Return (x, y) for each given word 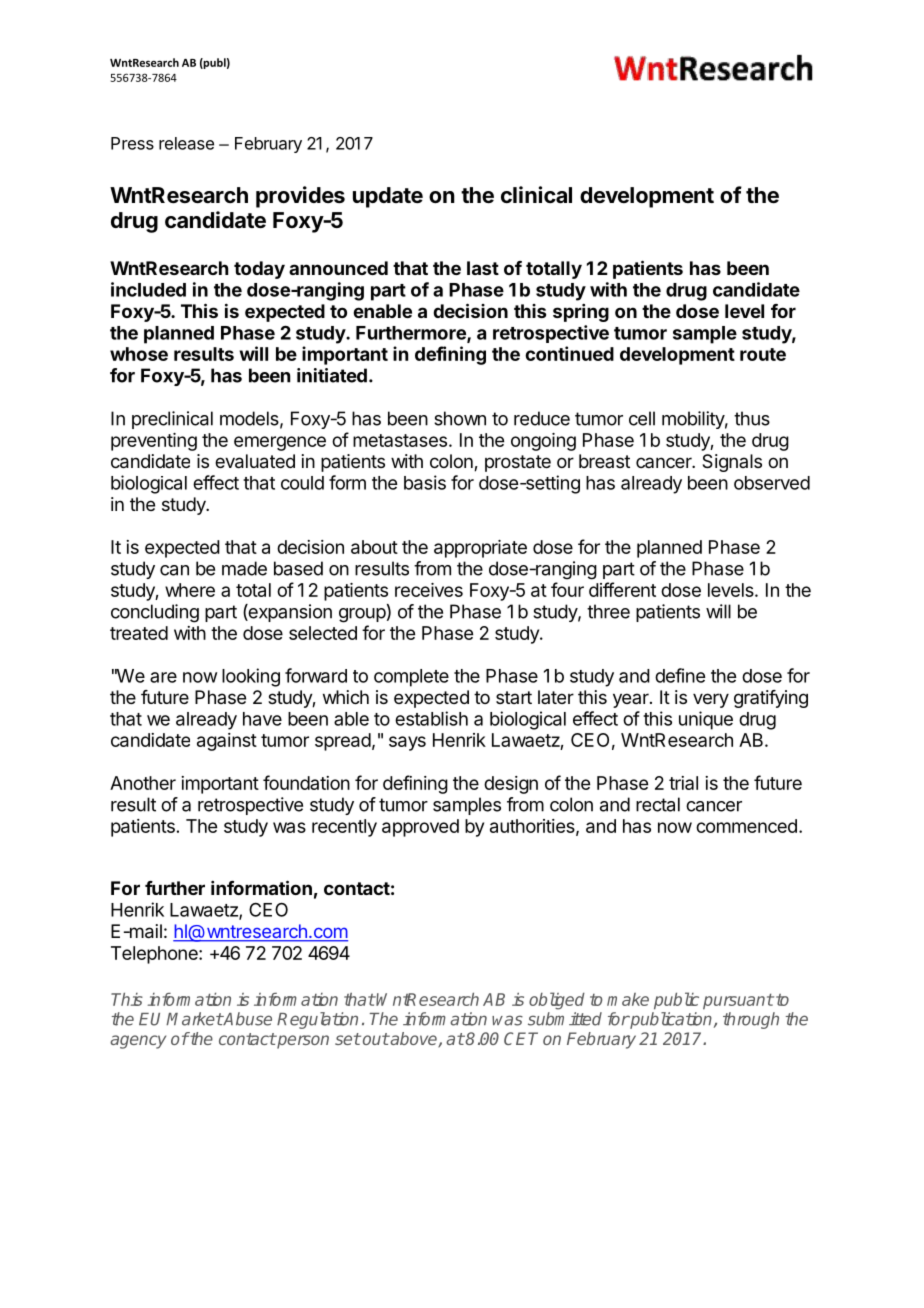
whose (139, 354)
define (680, 675)
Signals (732, 463)
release (186, 143)
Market (194, 1019)
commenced (746, 826)
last (483, 268)
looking (251, 677)
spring (581, 313)
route (763, 354)
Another (143, 783)
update (388, 197)
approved (420, 828)
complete (411, 678)
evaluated (255, 461)
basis (425, 482)
